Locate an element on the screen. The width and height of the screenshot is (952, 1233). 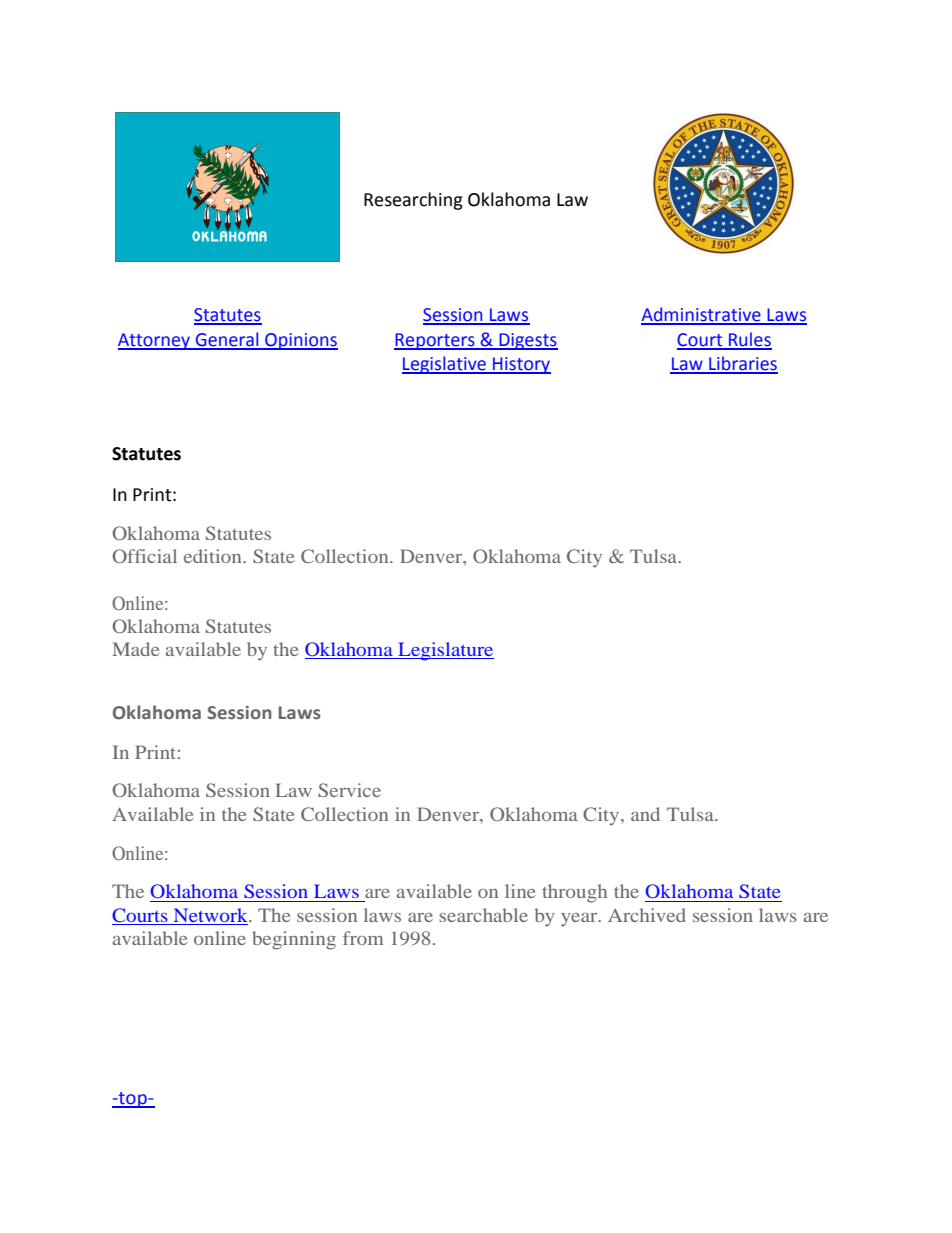
Legislature is located at coordinates (445, 651).
